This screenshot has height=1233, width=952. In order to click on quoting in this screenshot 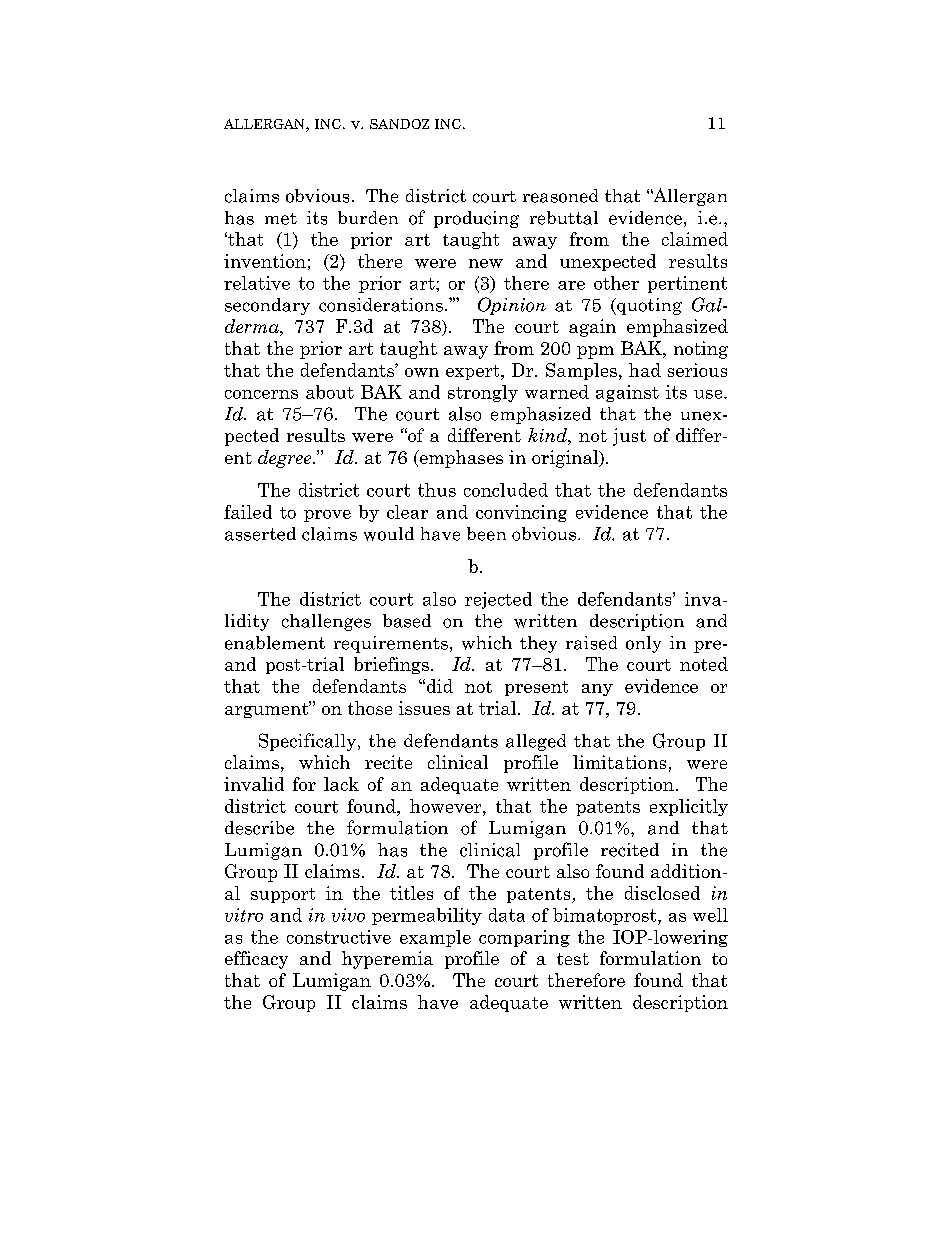, I will do `click(648, 306)`.
